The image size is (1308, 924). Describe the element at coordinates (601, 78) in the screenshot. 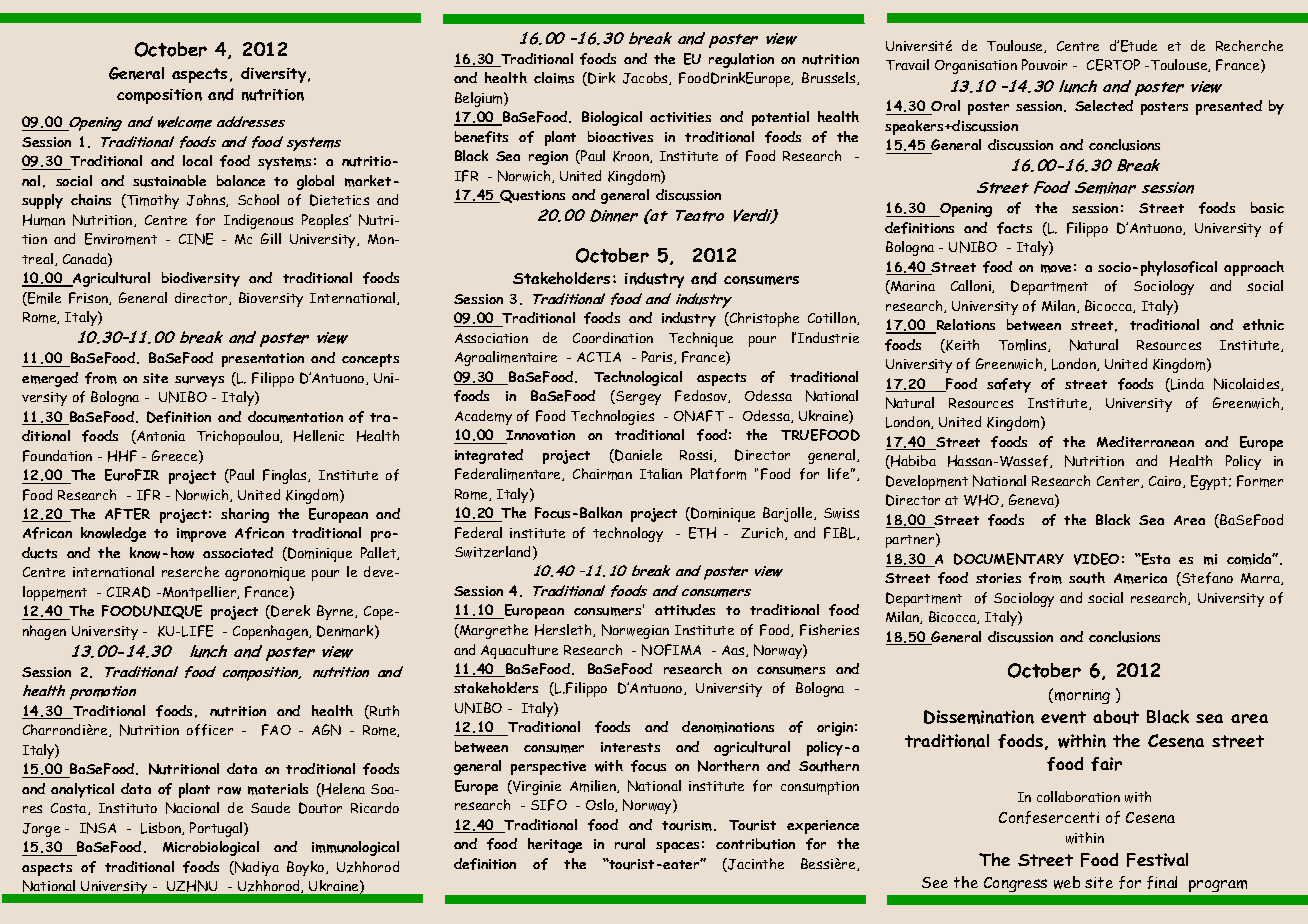

I see `Dirk` at that location.
